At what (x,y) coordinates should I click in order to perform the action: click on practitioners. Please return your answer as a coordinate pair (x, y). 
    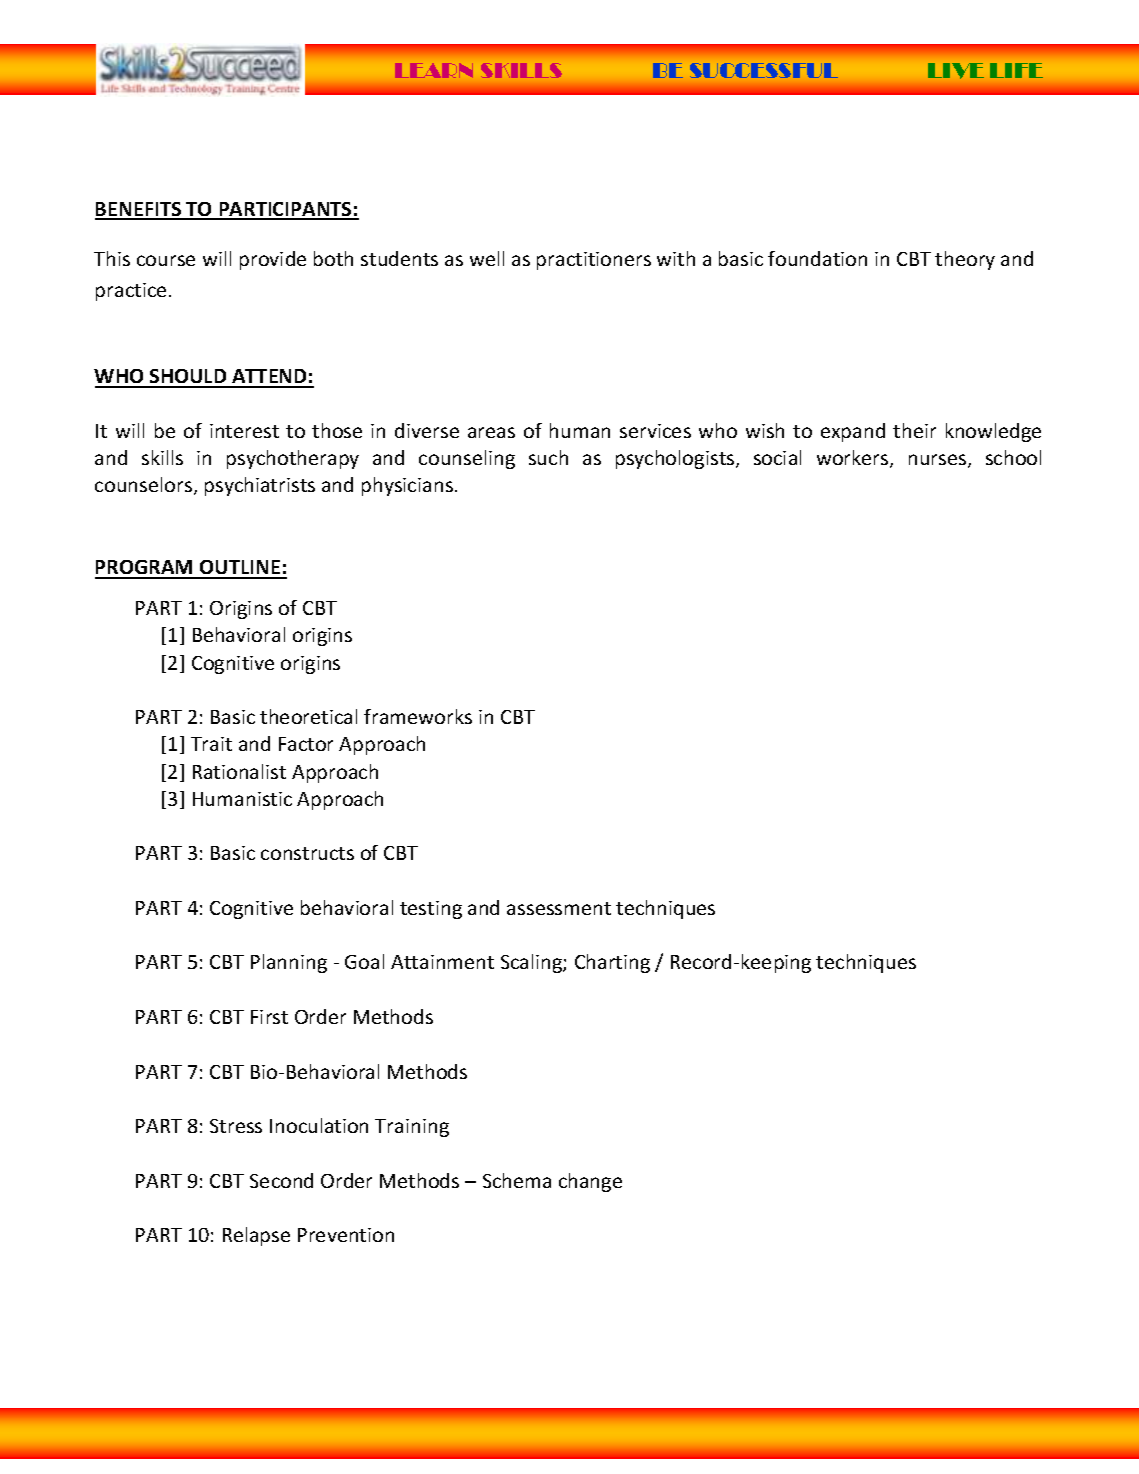
    Looking at the image, I should click on (594, 261).
